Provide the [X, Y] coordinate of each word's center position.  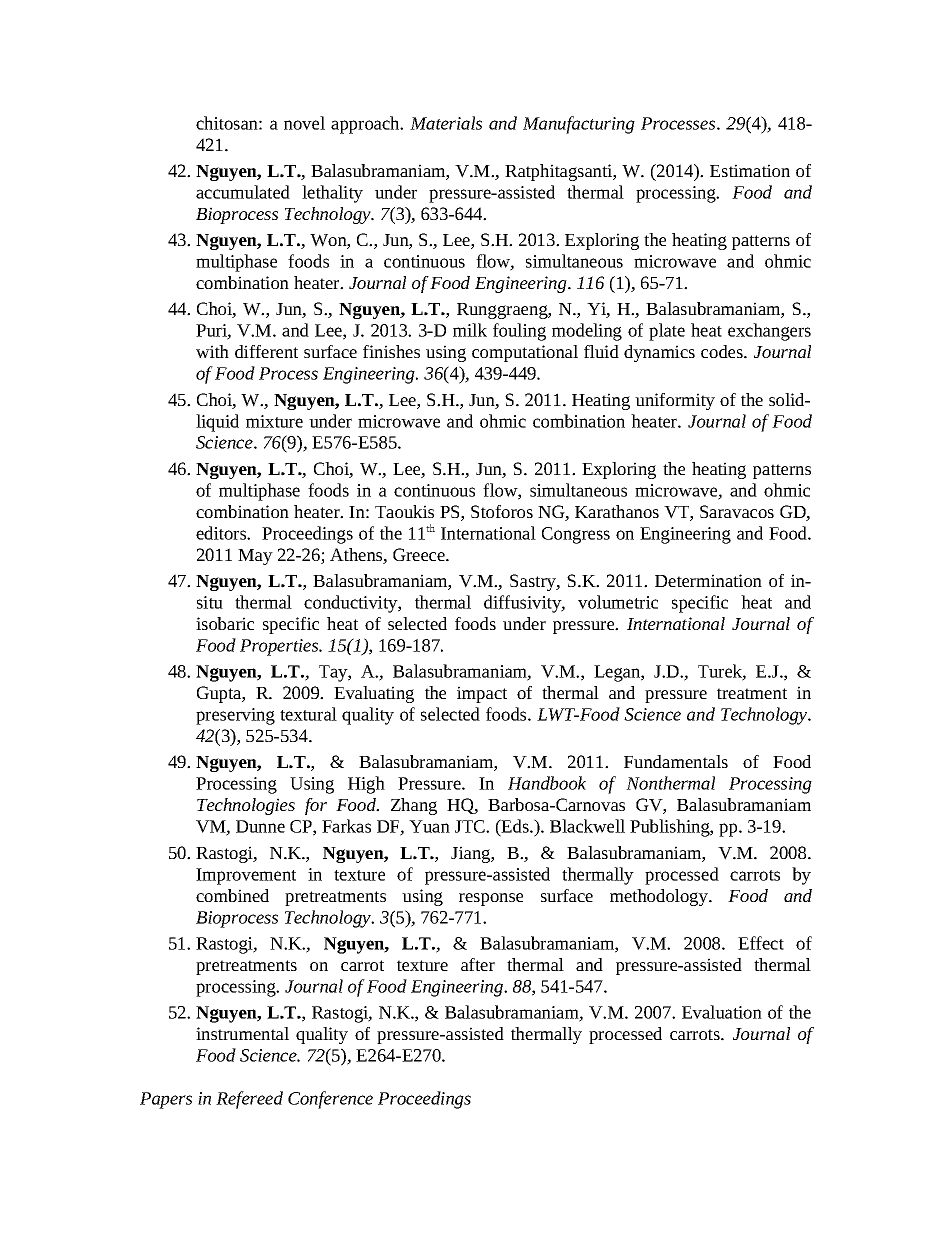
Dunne [260, 826]
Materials [446, 123]
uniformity [675, 401]
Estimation [750, 170]
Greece [420, 554]
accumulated [243, 192]
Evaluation [722, 1012]
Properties [280, 647]
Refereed [249, 1100]
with [212, 351]
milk [470, 330]
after [478, 964]
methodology [660, 897]
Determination [708, 580]
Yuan [429, 826]
